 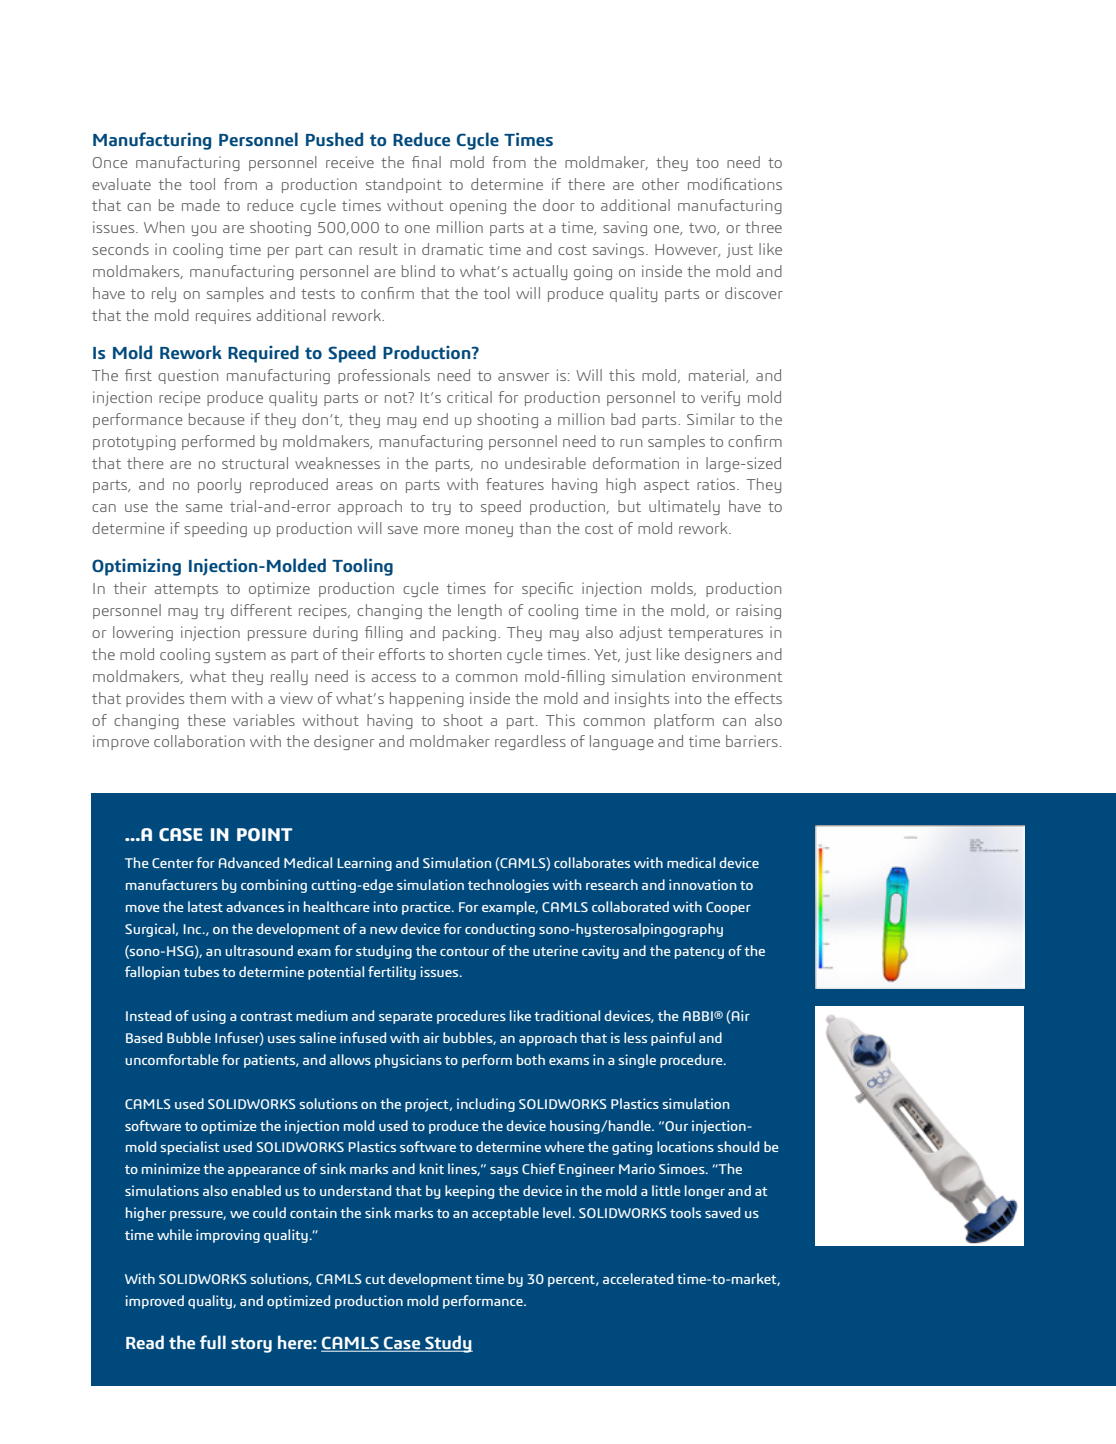 I want to click on full, so click(x=213, y=1342).
